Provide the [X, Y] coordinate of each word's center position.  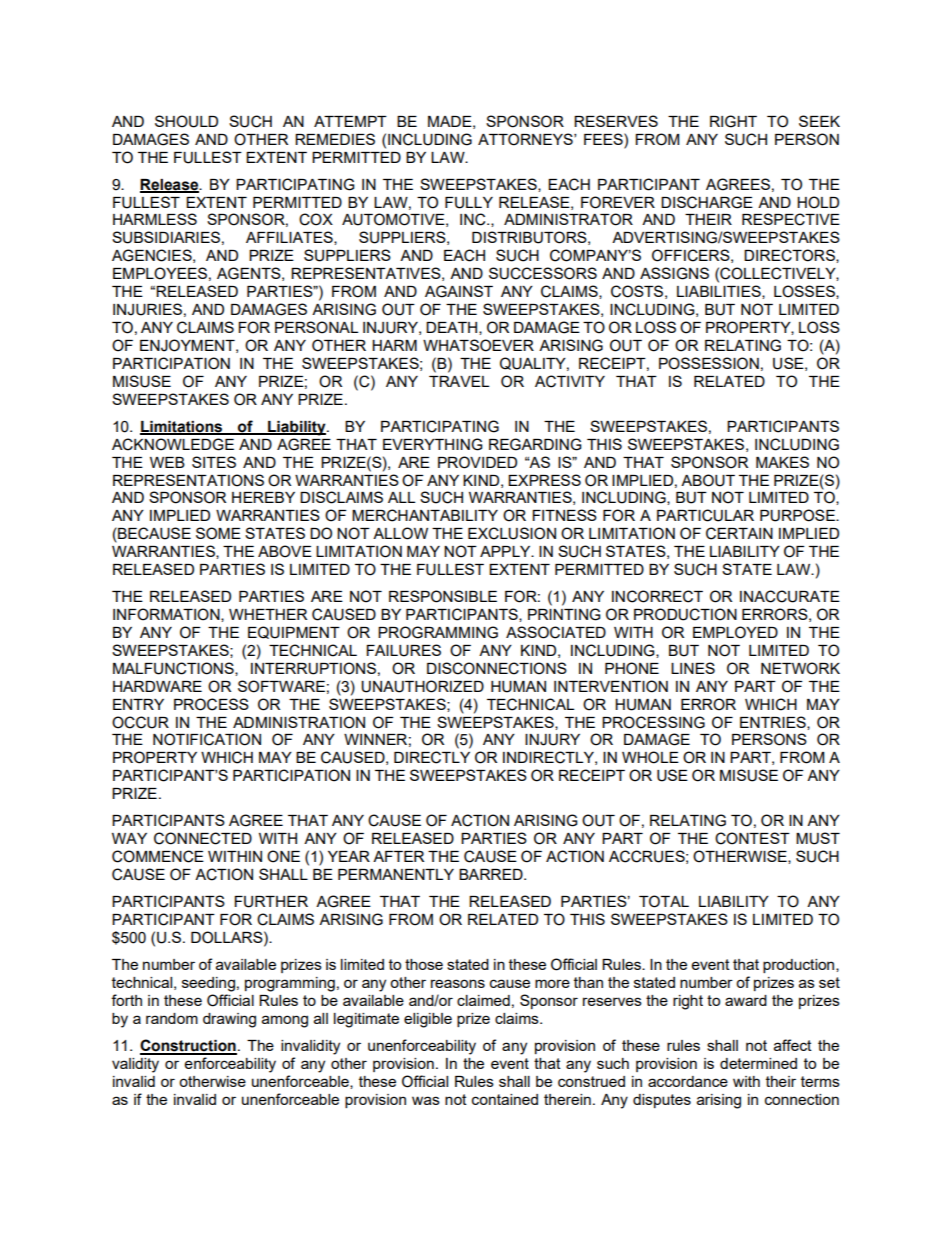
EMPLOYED [735, 632]
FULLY [469, 203]
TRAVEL [459, 381]
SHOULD [186, 121]
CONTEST [752, 838]
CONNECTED [203, 838]
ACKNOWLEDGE [173, 444]
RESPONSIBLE [443, 596]
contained [505, 1099]
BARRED [492, 874]
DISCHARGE [707, 202]
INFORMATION [167, 615]
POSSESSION [709, 363]
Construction [188, 1046]
